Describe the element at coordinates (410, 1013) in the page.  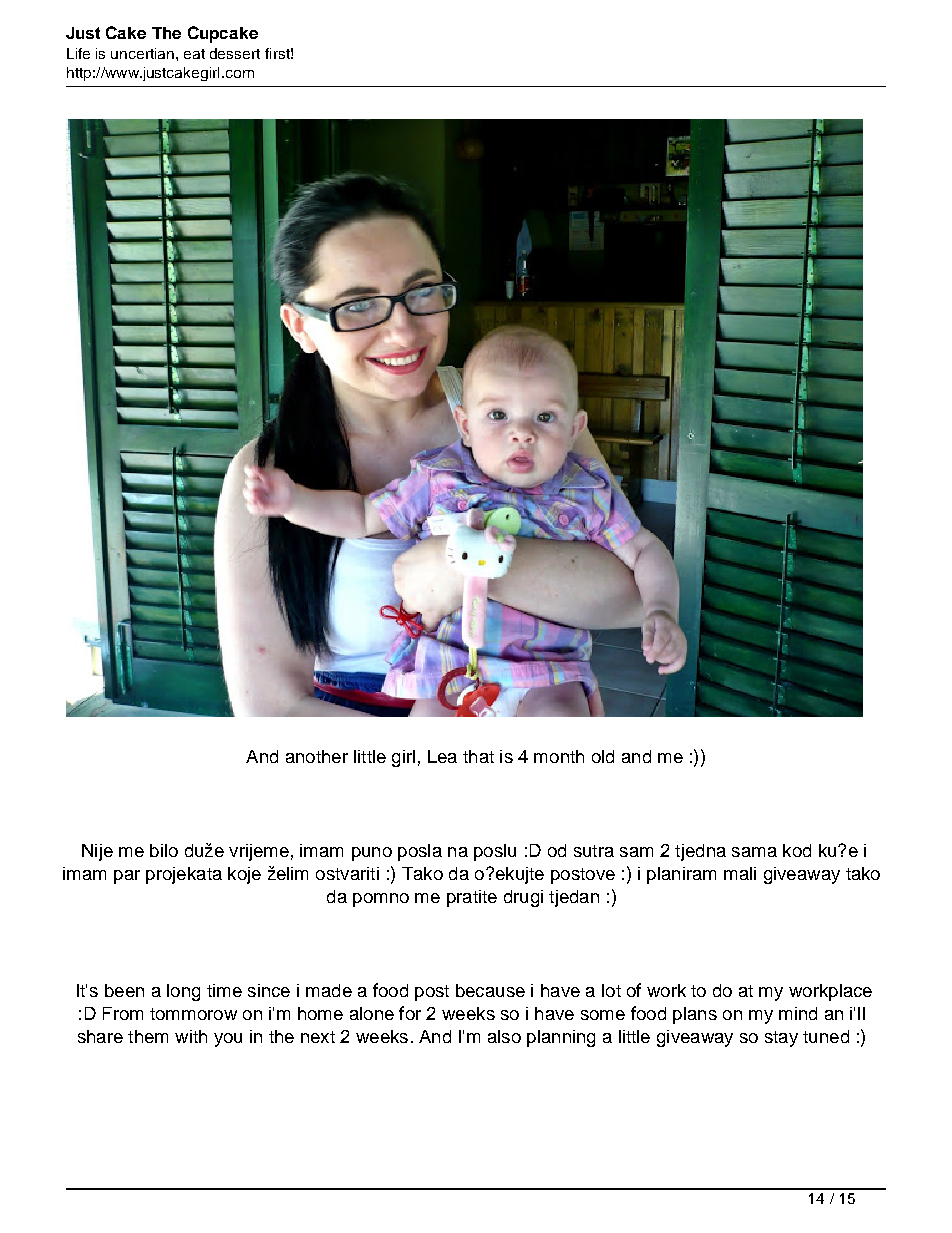
I see `for` at that location.
